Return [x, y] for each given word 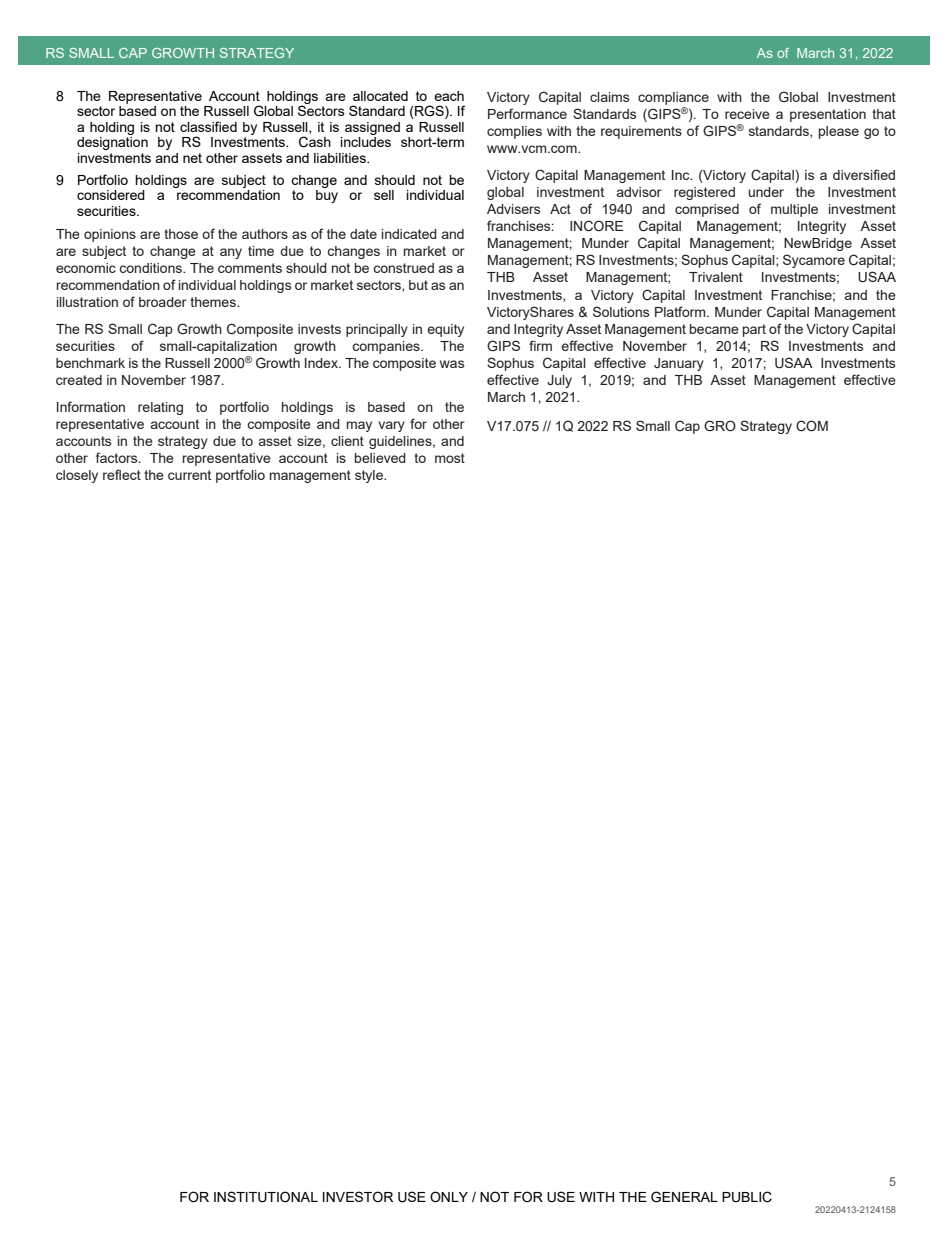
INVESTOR [358, 1196]
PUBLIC [747, 1197]
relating [160, 408]
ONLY [449, 1197]
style [370, 476]
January [679, 364]
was [452, 364]
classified [208, 126]
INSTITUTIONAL [266, 1197]
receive [747, 114]
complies [514, 132]
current [189, 475]
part [754, 330]
